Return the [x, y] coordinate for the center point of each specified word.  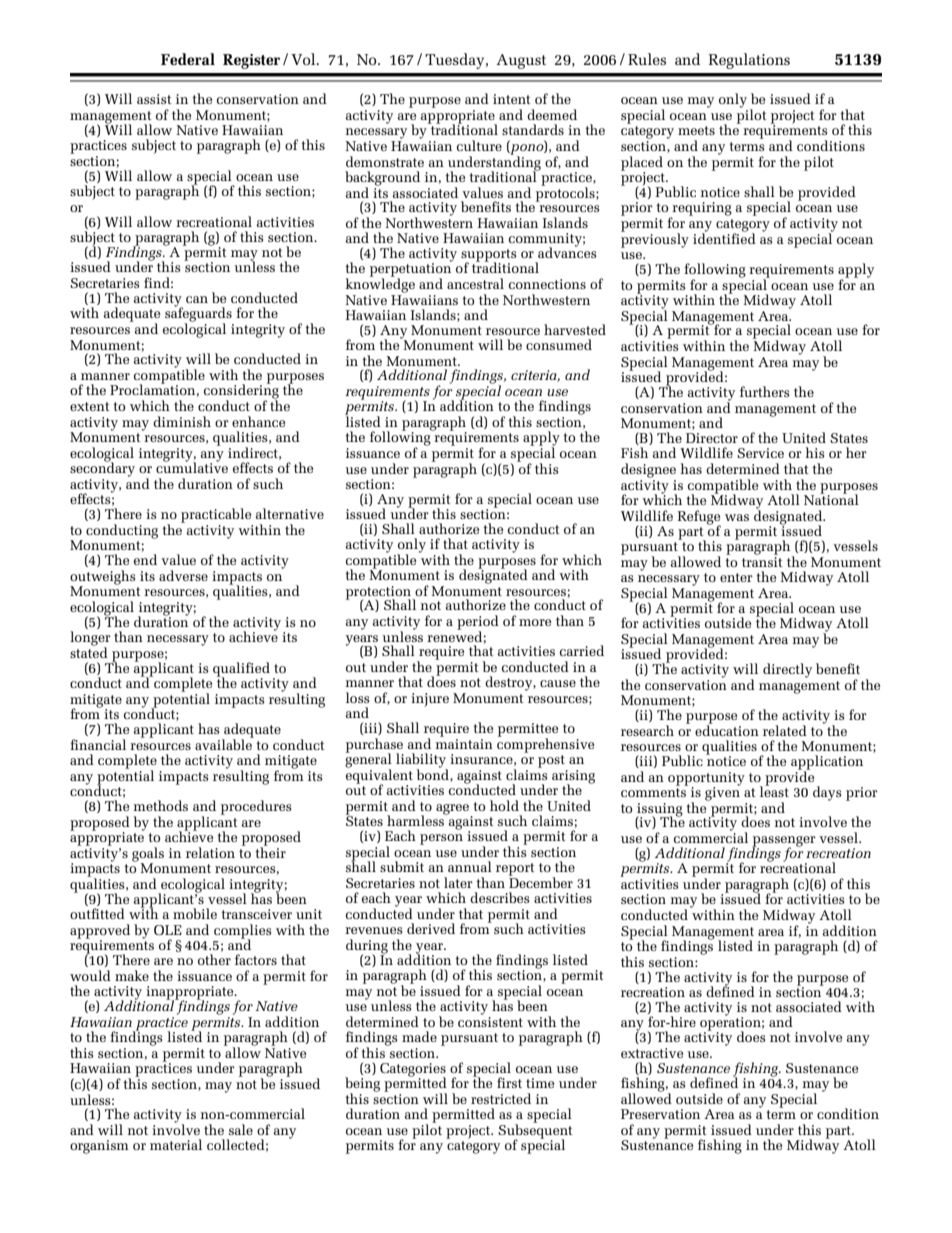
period [478, 623]
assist [154, 99]
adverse [183, 575]
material [176, 1144]
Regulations [749, 61]
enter [736, 577]
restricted [501, 1098]
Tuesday [456, 61]
